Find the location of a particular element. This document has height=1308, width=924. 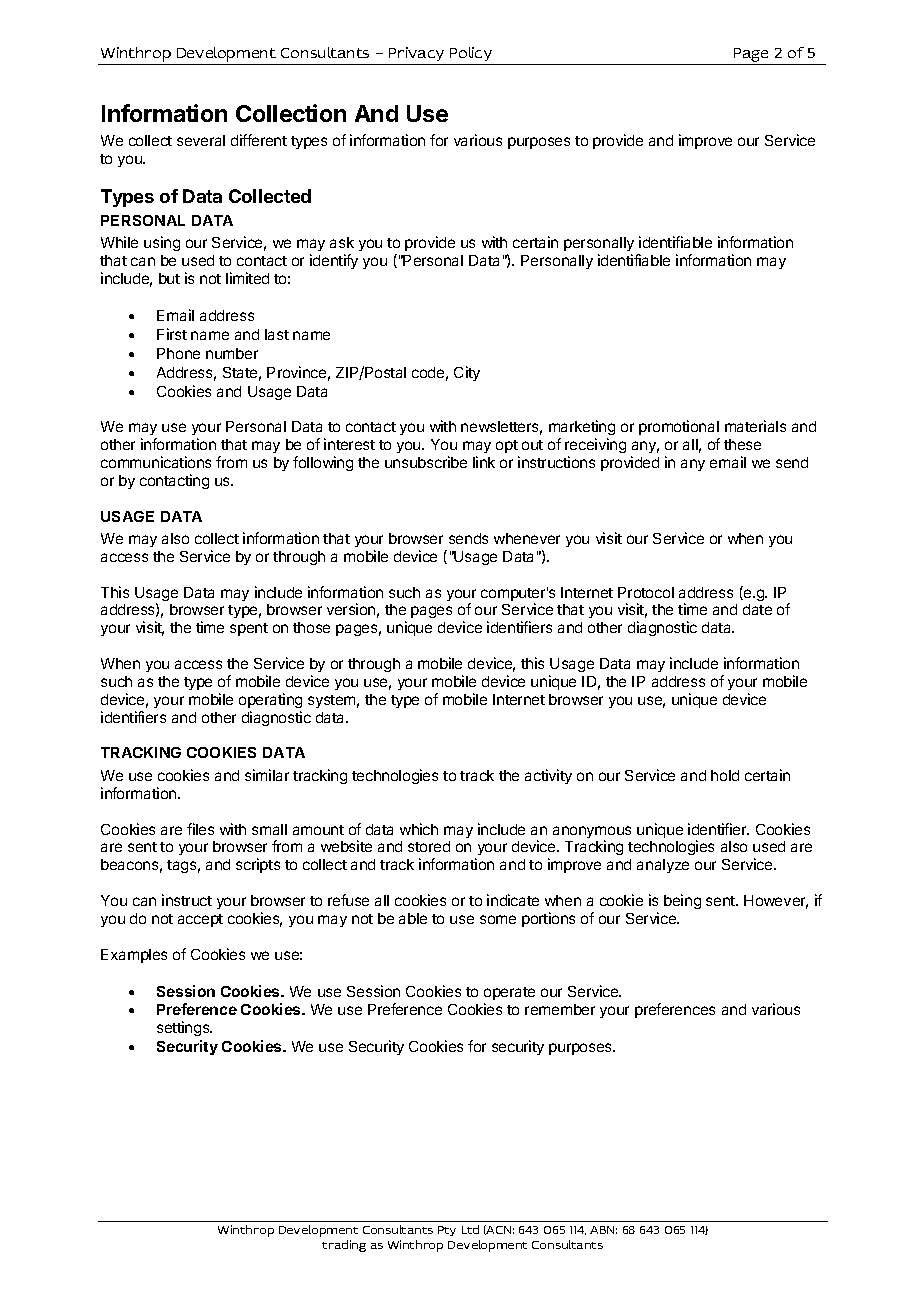

Protocol is located at coordinates (646, 592).
